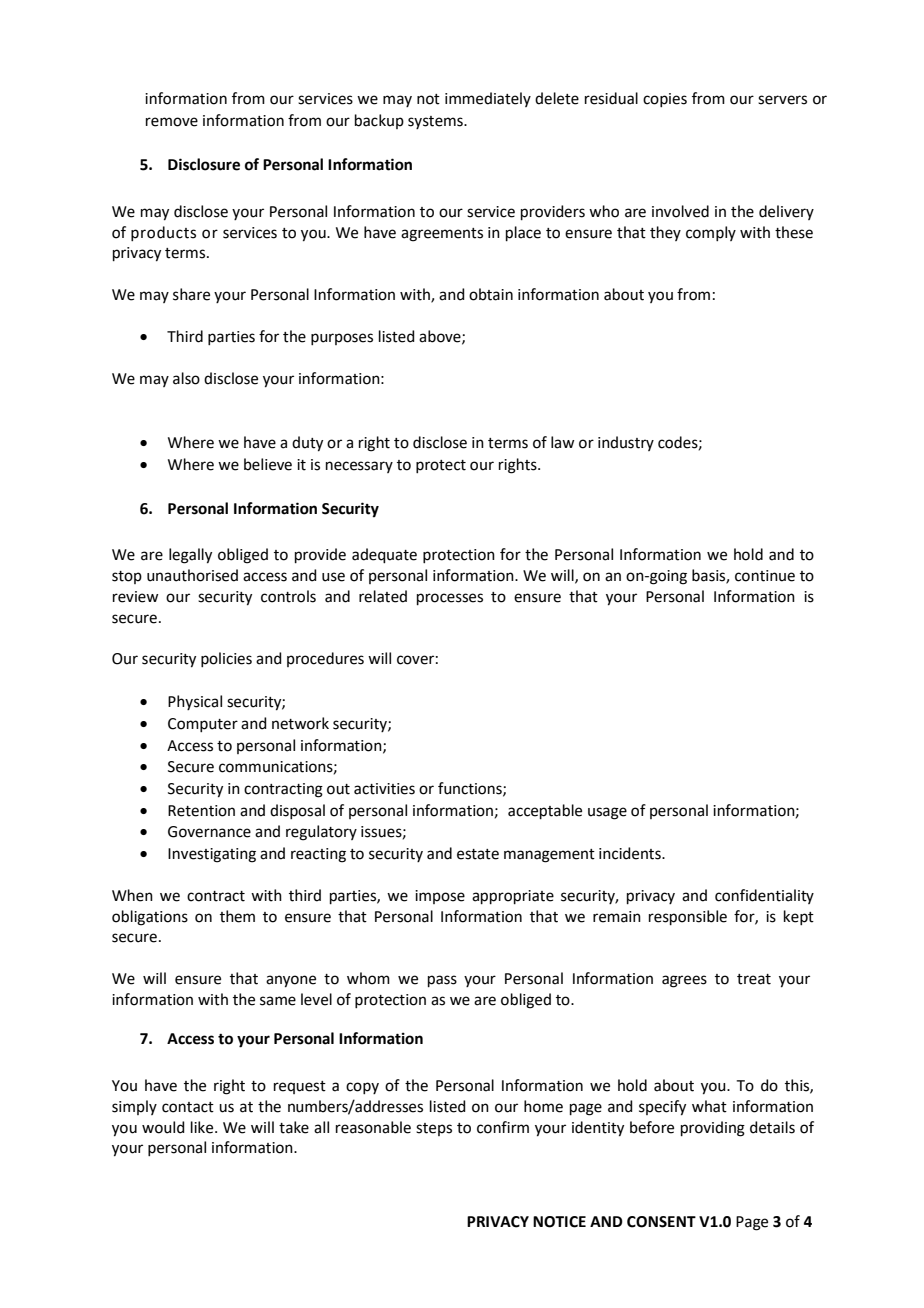 The width and height of the document is (924, 1308). I want to click on systems, so click(436, 122).
